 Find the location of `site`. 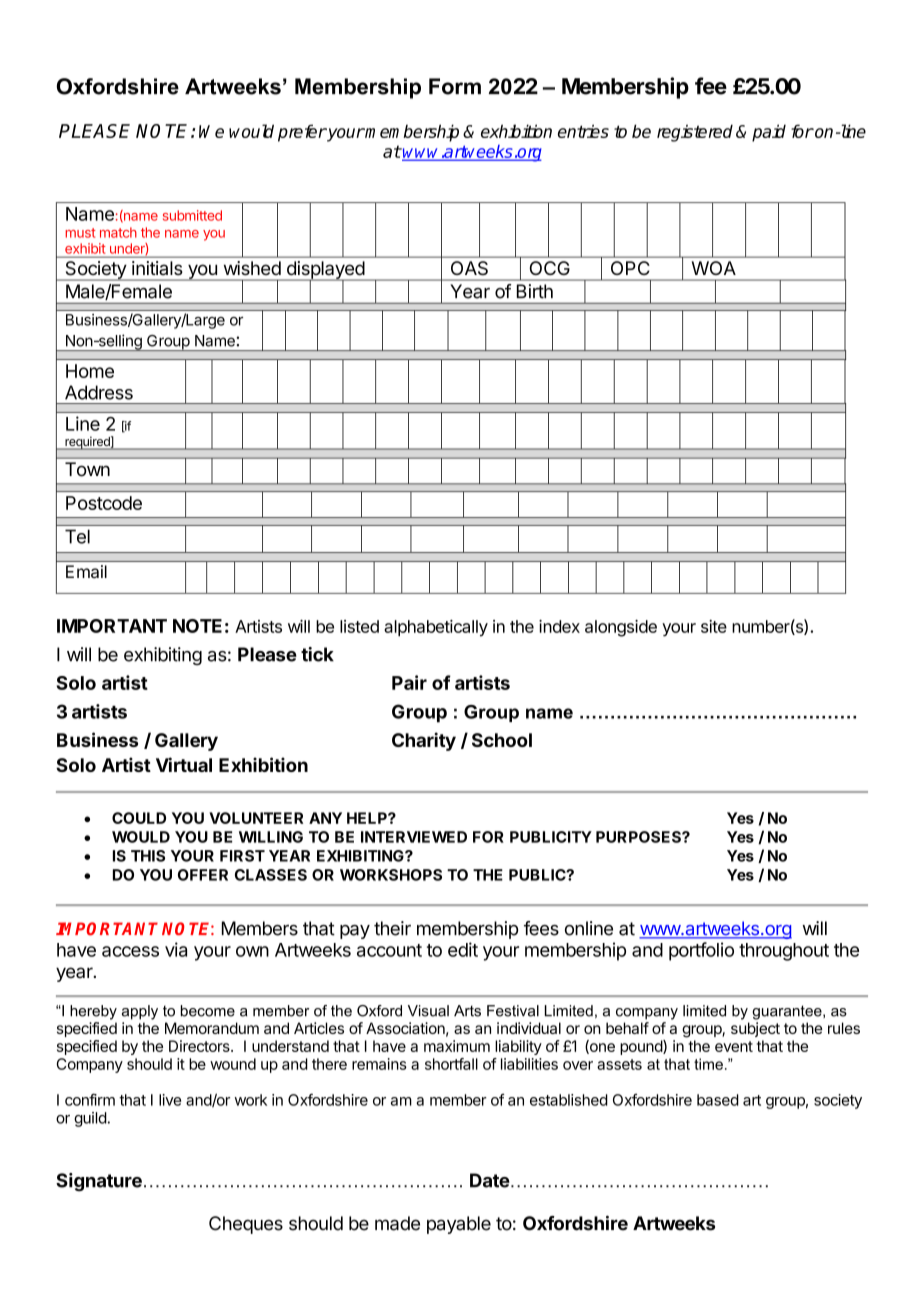

site is located at coordinates (714, 626).
